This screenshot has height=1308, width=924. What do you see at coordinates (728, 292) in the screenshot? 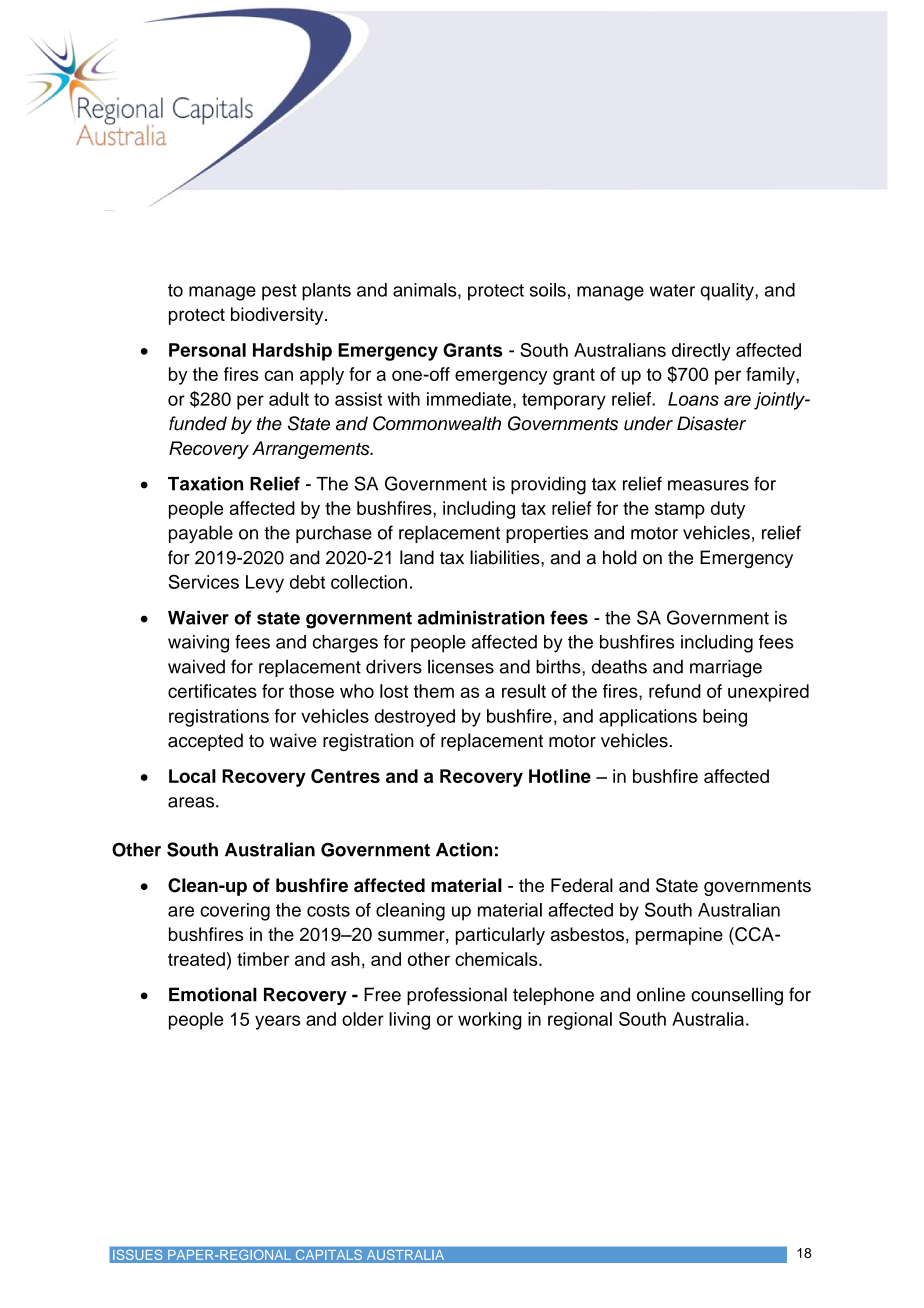
I see `quality` at bounding box center [728, 292].
